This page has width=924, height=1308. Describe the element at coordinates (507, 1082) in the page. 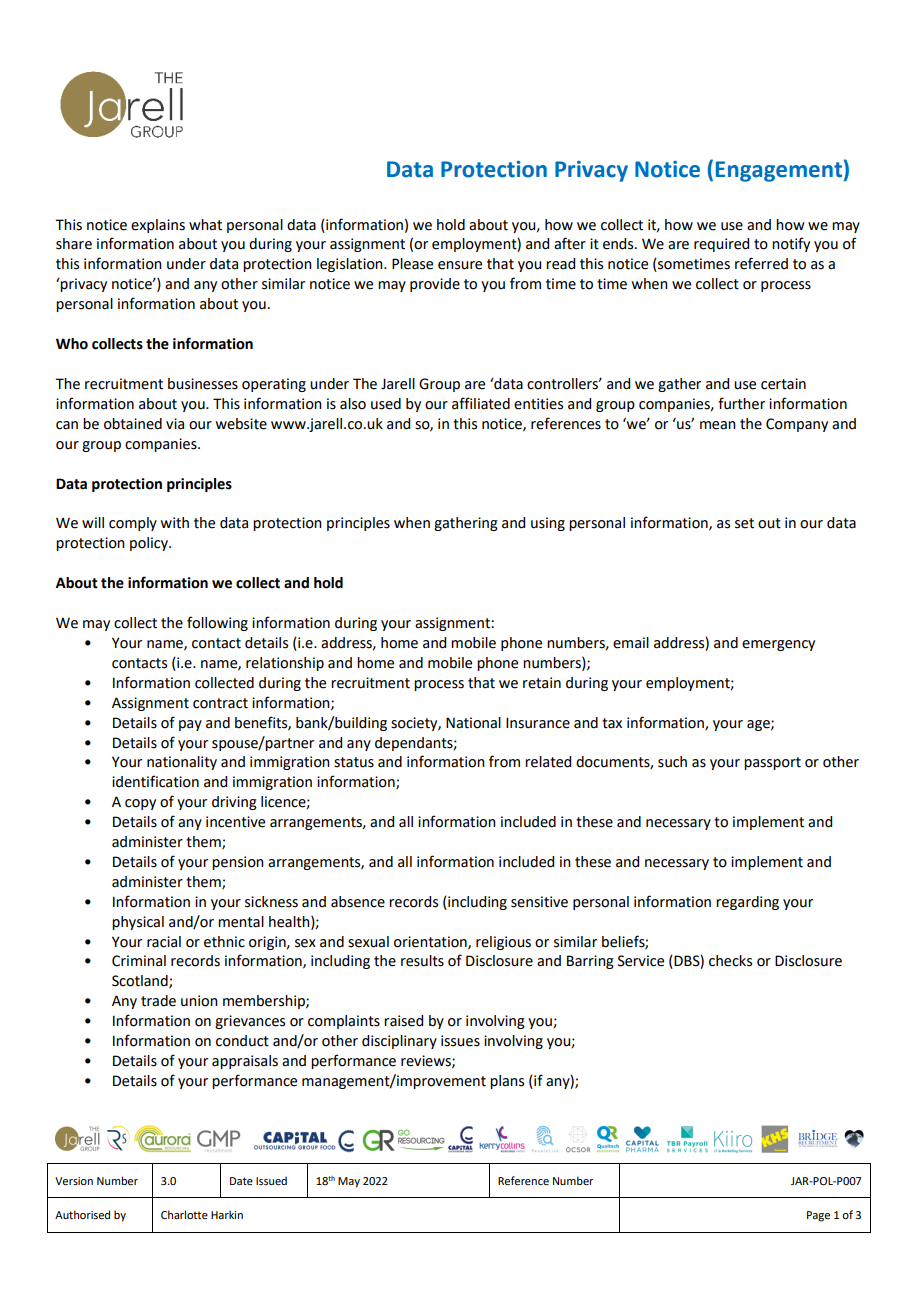

I see `plans` at that location.
